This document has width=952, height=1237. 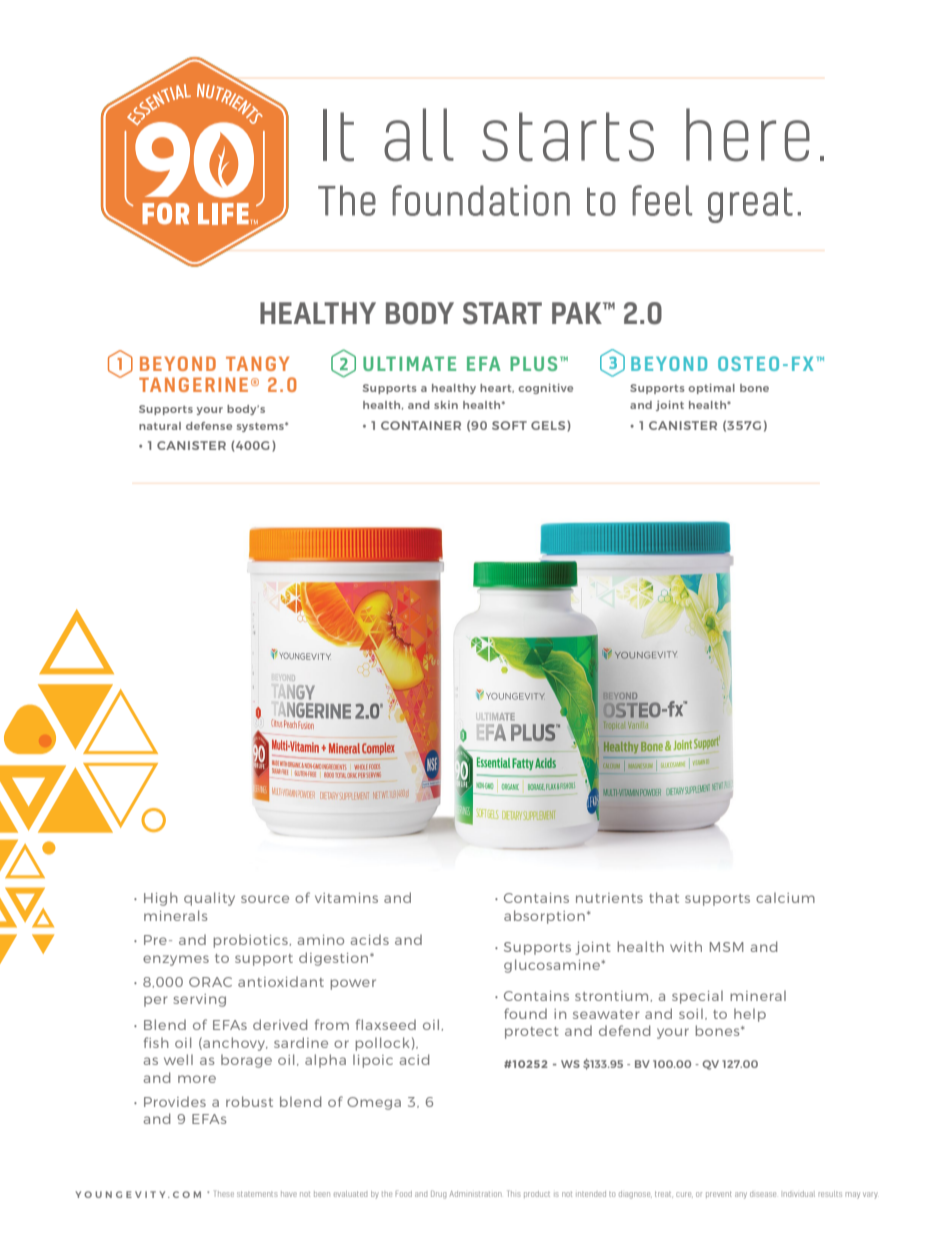 What do you see at coordinates (257, 1194) in the document?
I see `statements` at bounding box center [257, 1194].
